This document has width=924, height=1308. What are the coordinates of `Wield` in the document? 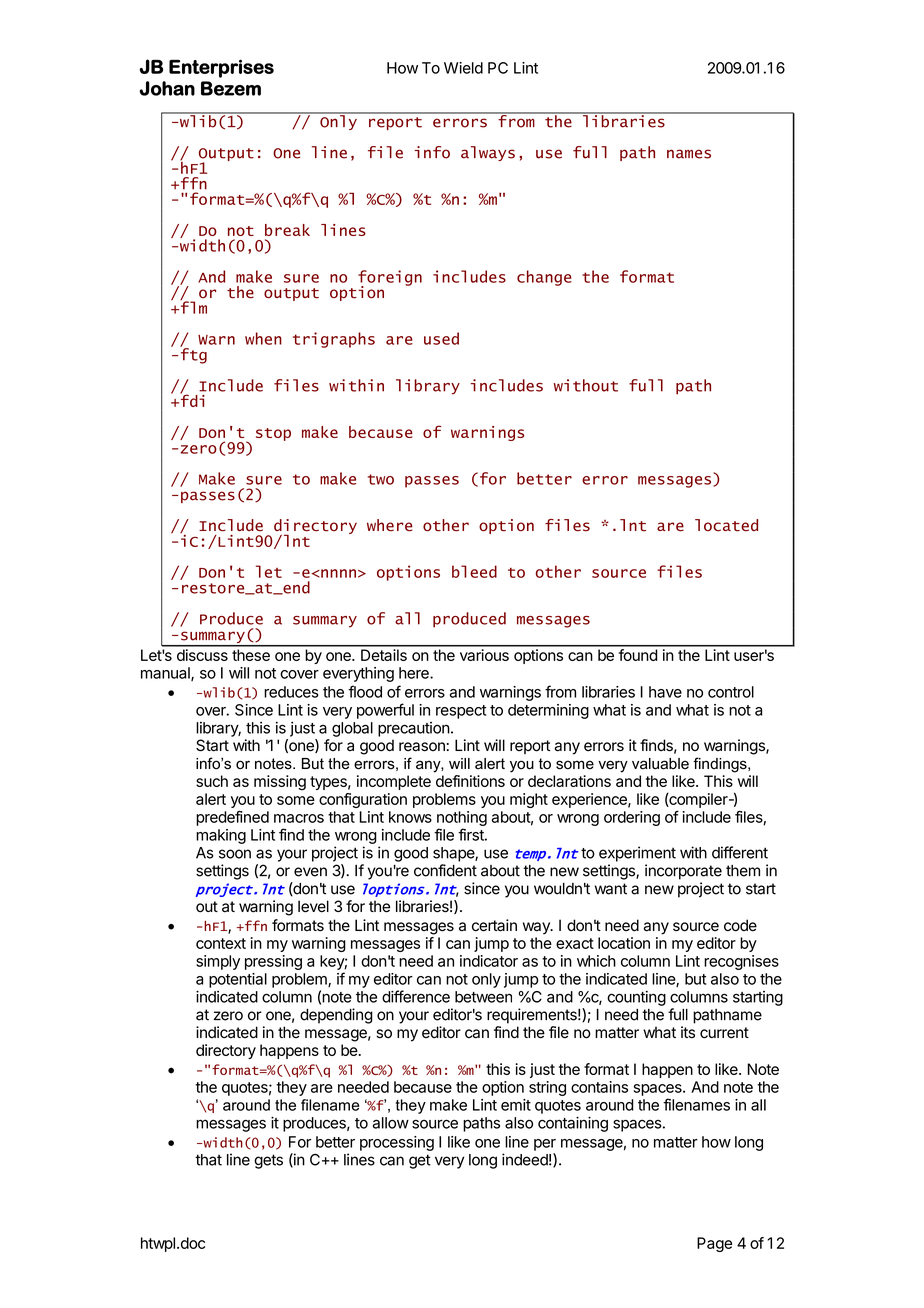 It's located at (463, 68).
